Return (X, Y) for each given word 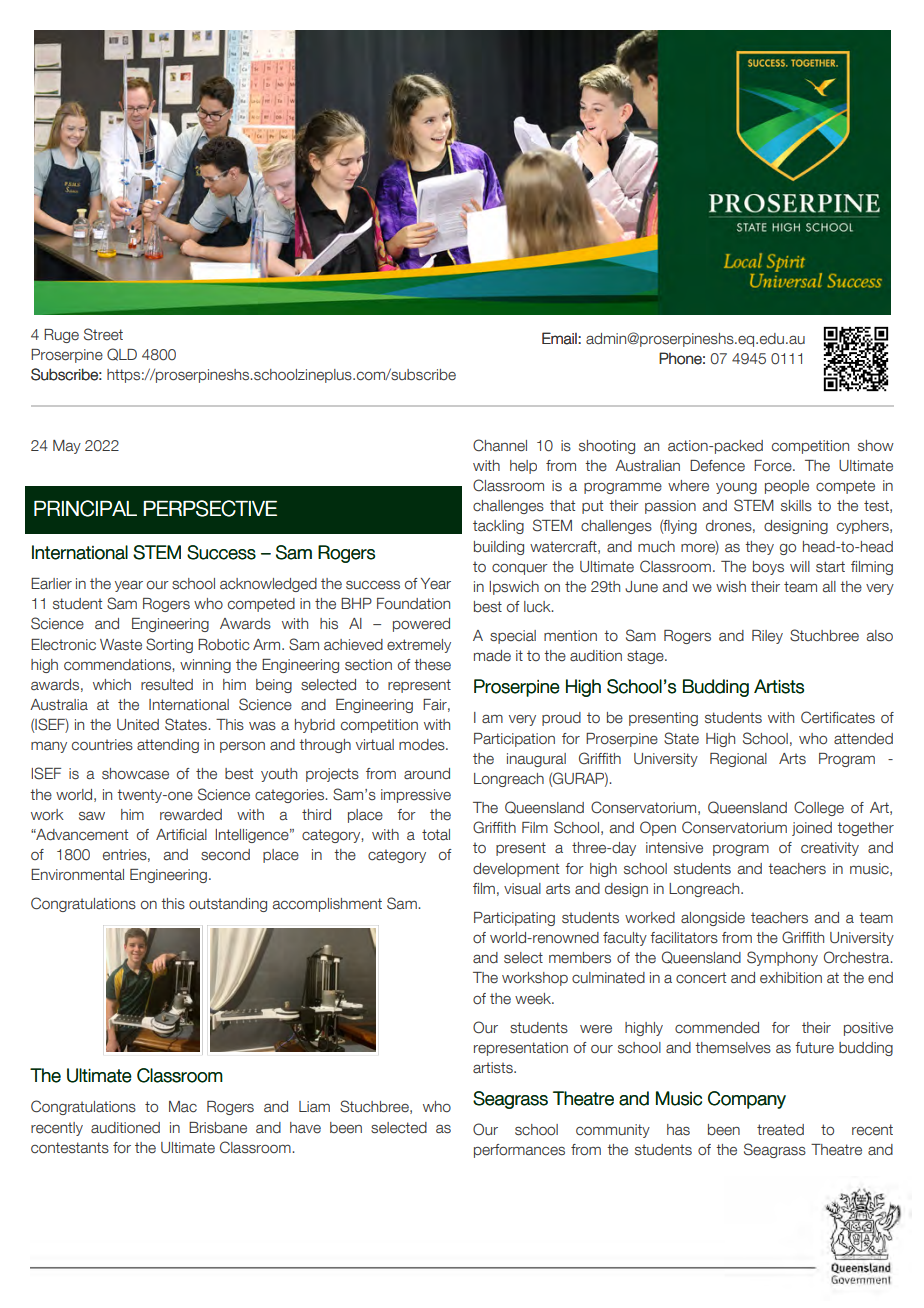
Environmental (77, 875)
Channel (500, 445)
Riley (767, 637)
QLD (122, 354)
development (516, 870)
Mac (183, 1107)
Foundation (413, 604)
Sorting (169, 645)
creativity (830, 849)
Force (774, 466)
